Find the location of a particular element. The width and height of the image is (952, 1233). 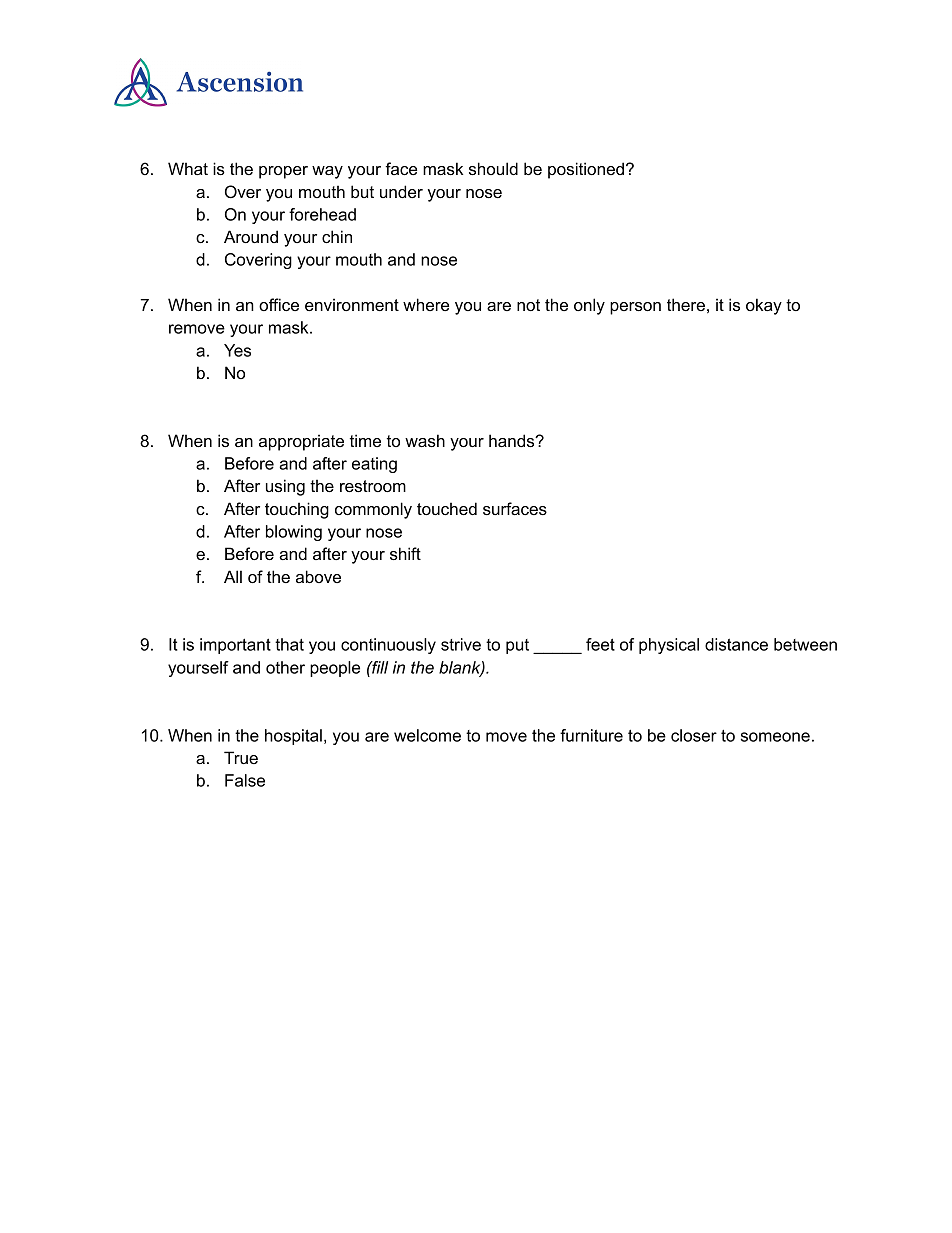

not is located at coordinates (528, 305).
